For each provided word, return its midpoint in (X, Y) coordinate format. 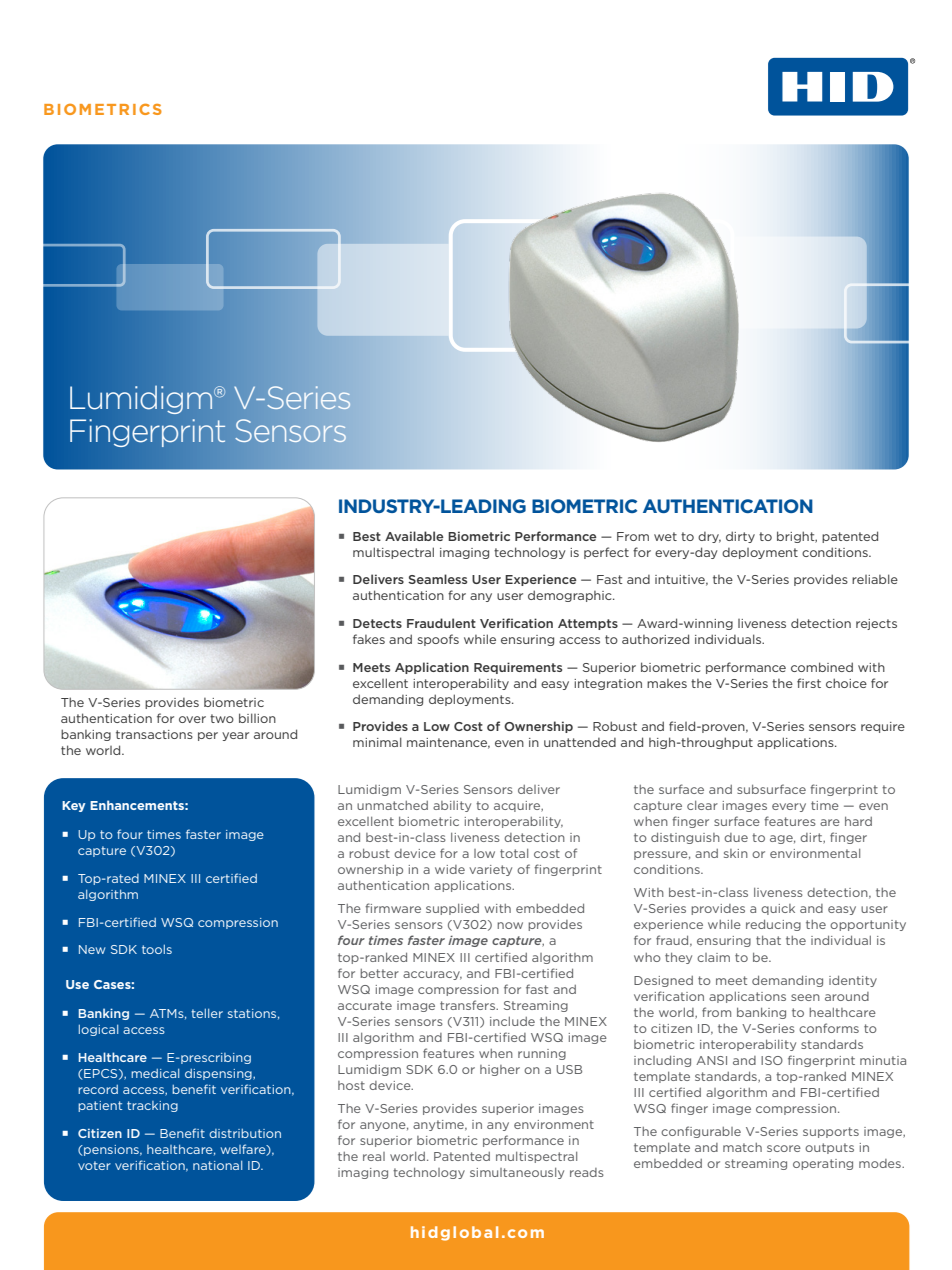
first (809, 683)
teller (207, 1013)
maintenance (448, 743)
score (784, 1148)
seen (805, 997)
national (217, 1165)
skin (736, 853)
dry (709, 537)
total (514, 853)
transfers (469, 1005)
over (192, 719)
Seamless (437, 579)
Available (414, 536)
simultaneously (517, 1173)
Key (74, 806)
